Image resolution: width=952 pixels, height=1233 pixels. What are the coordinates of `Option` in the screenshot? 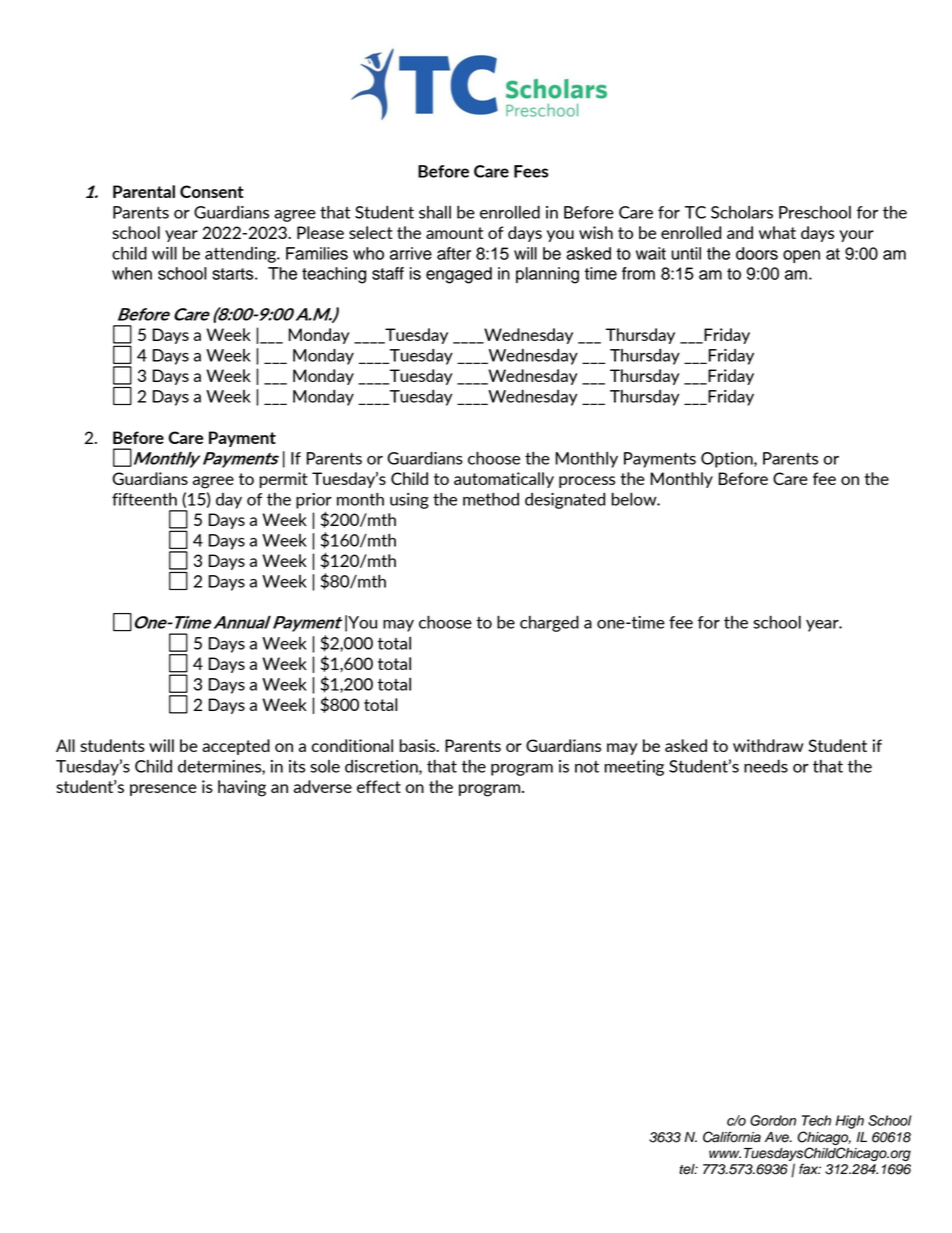 It's located at (728, 460).
